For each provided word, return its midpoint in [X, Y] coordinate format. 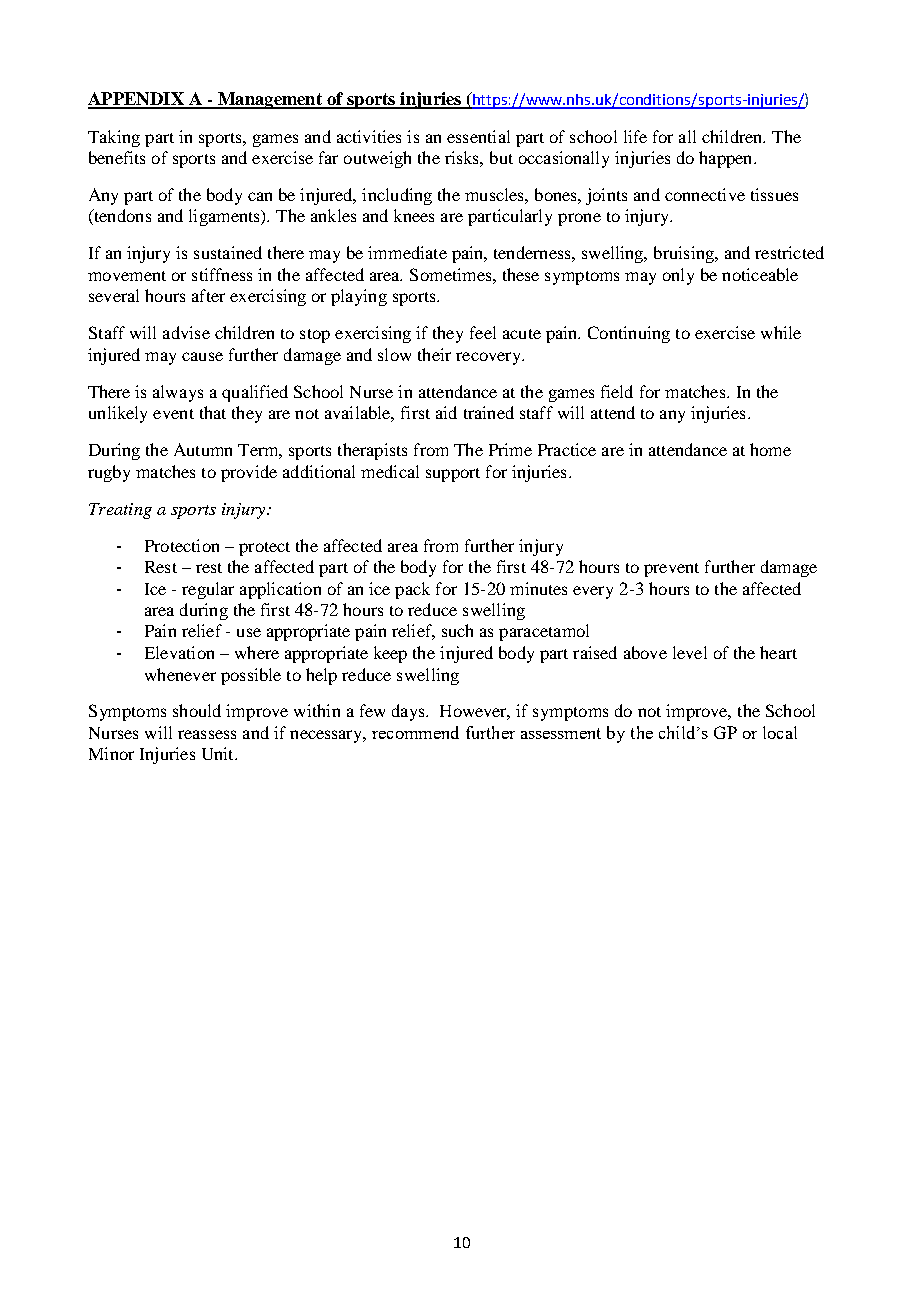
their [434, 354]
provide [249, 473]
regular [208, 590]
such [457, 630]
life [635, 136]
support [453, 475]
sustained [228, 252]
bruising [685, 254]
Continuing [629, 334]
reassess [207, 734]
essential [478, 136]
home [770, 449]
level [690, 652]
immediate [407, 252]
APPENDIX [137, 100]
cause [202, 356]
